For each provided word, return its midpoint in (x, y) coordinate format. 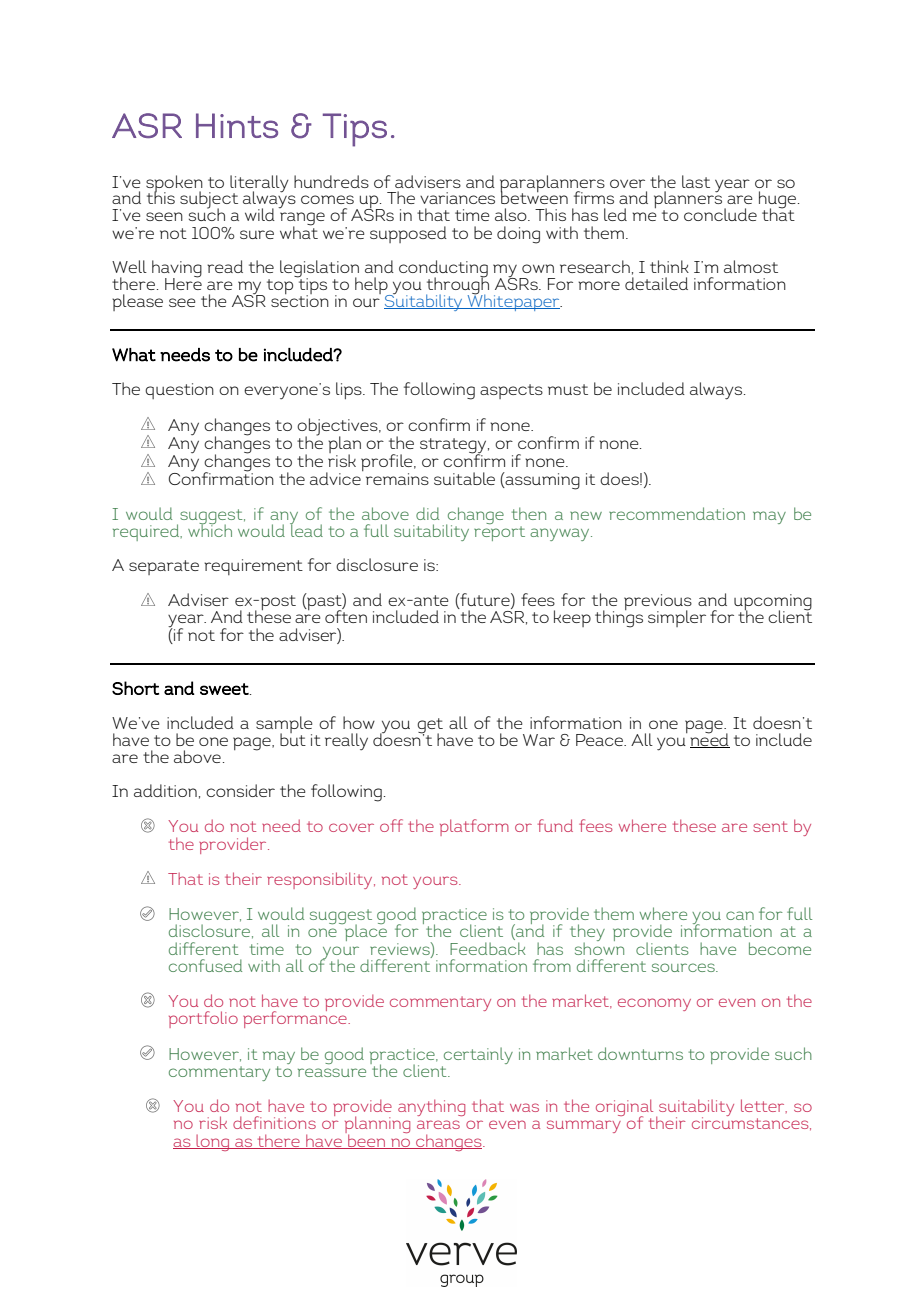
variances (457, 198)
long (213, 1142)
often (346, 615)
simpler (677, 618)
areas (438, 1124)
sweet (225, 689)
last (696, 181)
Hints (237, 125)
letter (764, 1106)
